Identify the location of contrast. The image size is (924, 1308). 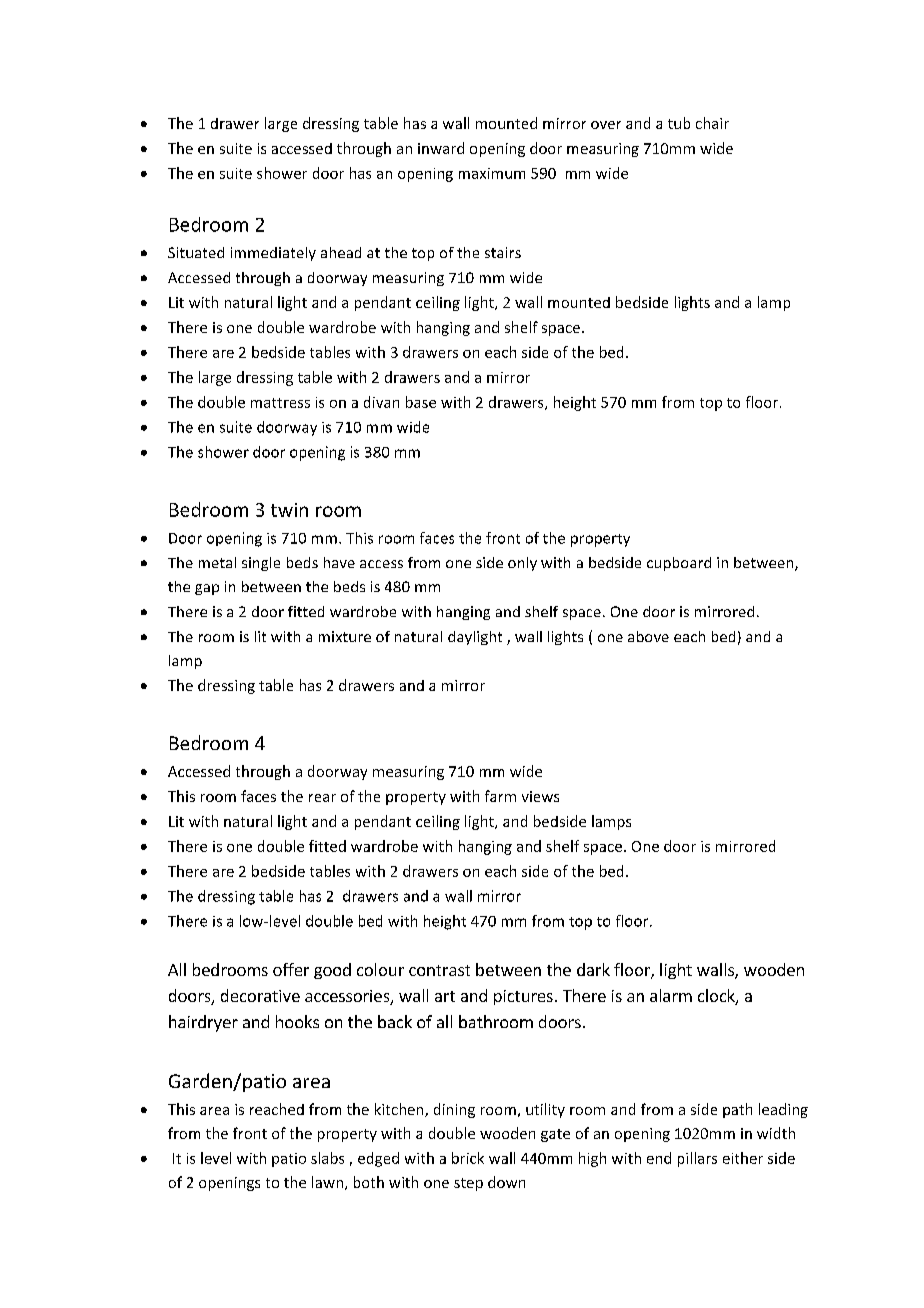
(439, 970).
